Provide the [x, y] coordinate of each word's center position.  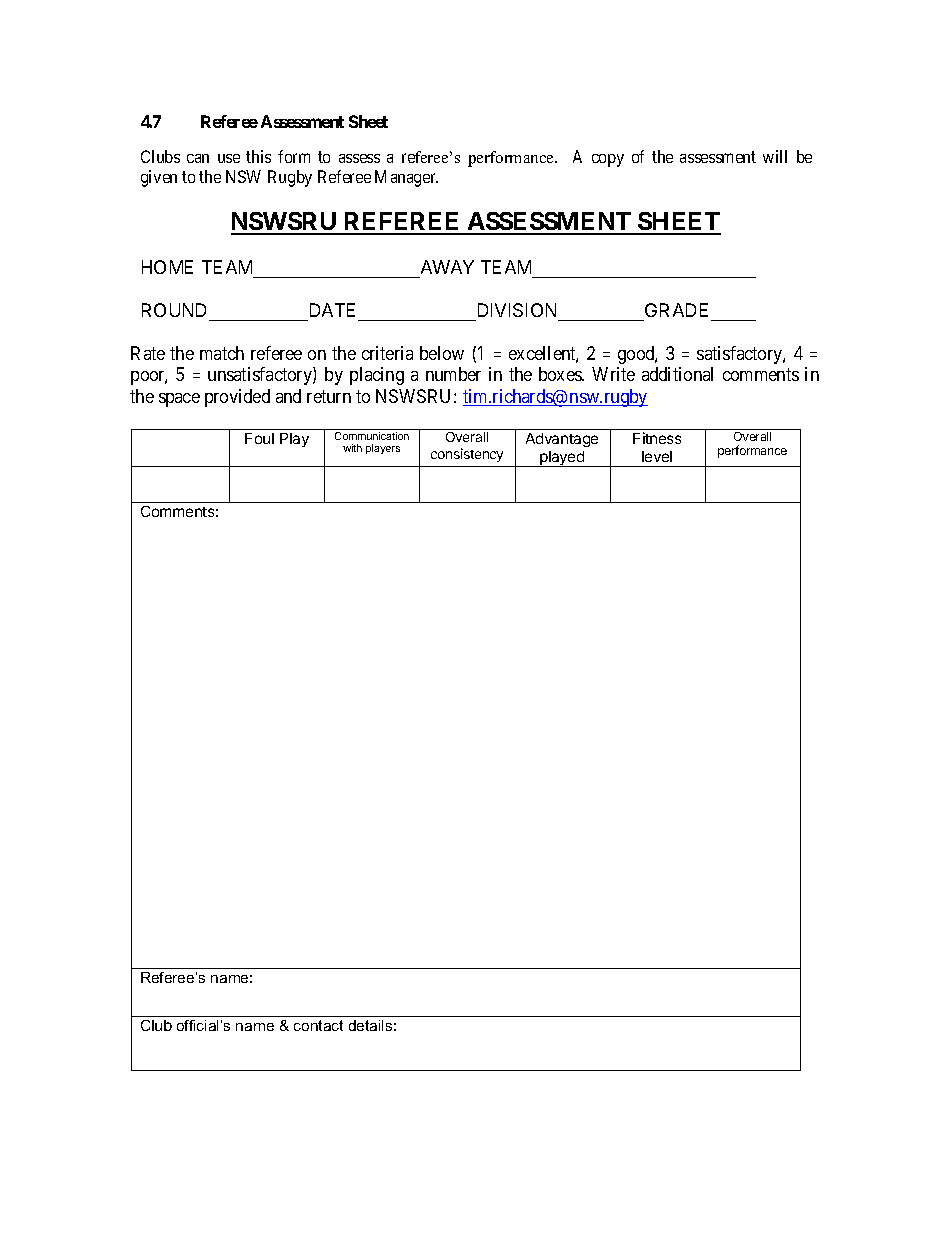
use [229, 158]
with [352, 448]
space [179, 400]
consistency [467, 455]
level [657, 456]
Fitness [657, 438]
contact [318, 1025]
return [329, 396]
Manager [406, 178]
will [775, 156]
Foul [259, 438]
